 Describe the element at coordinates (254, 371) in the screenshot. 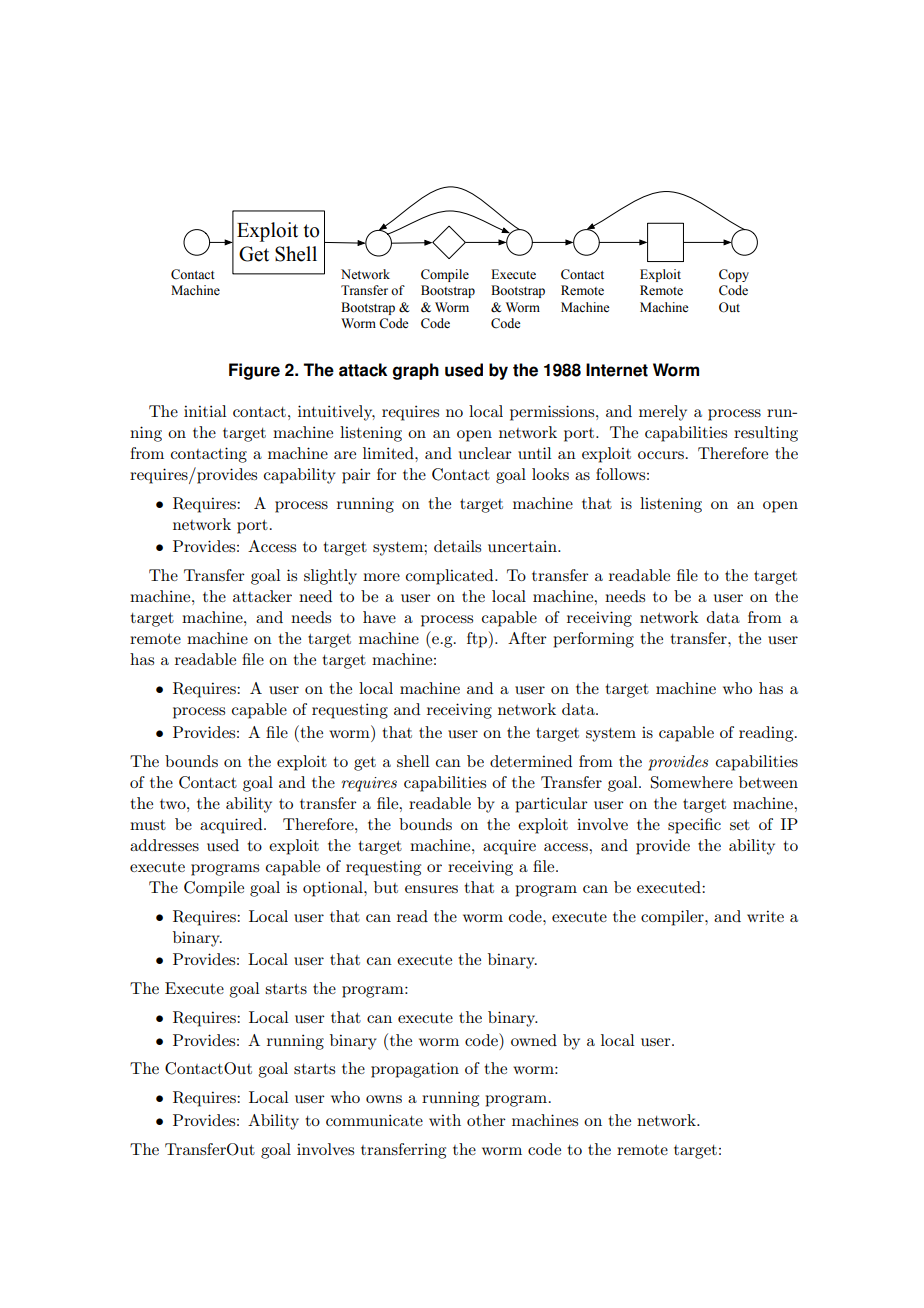

I see `Figure` at that location.
